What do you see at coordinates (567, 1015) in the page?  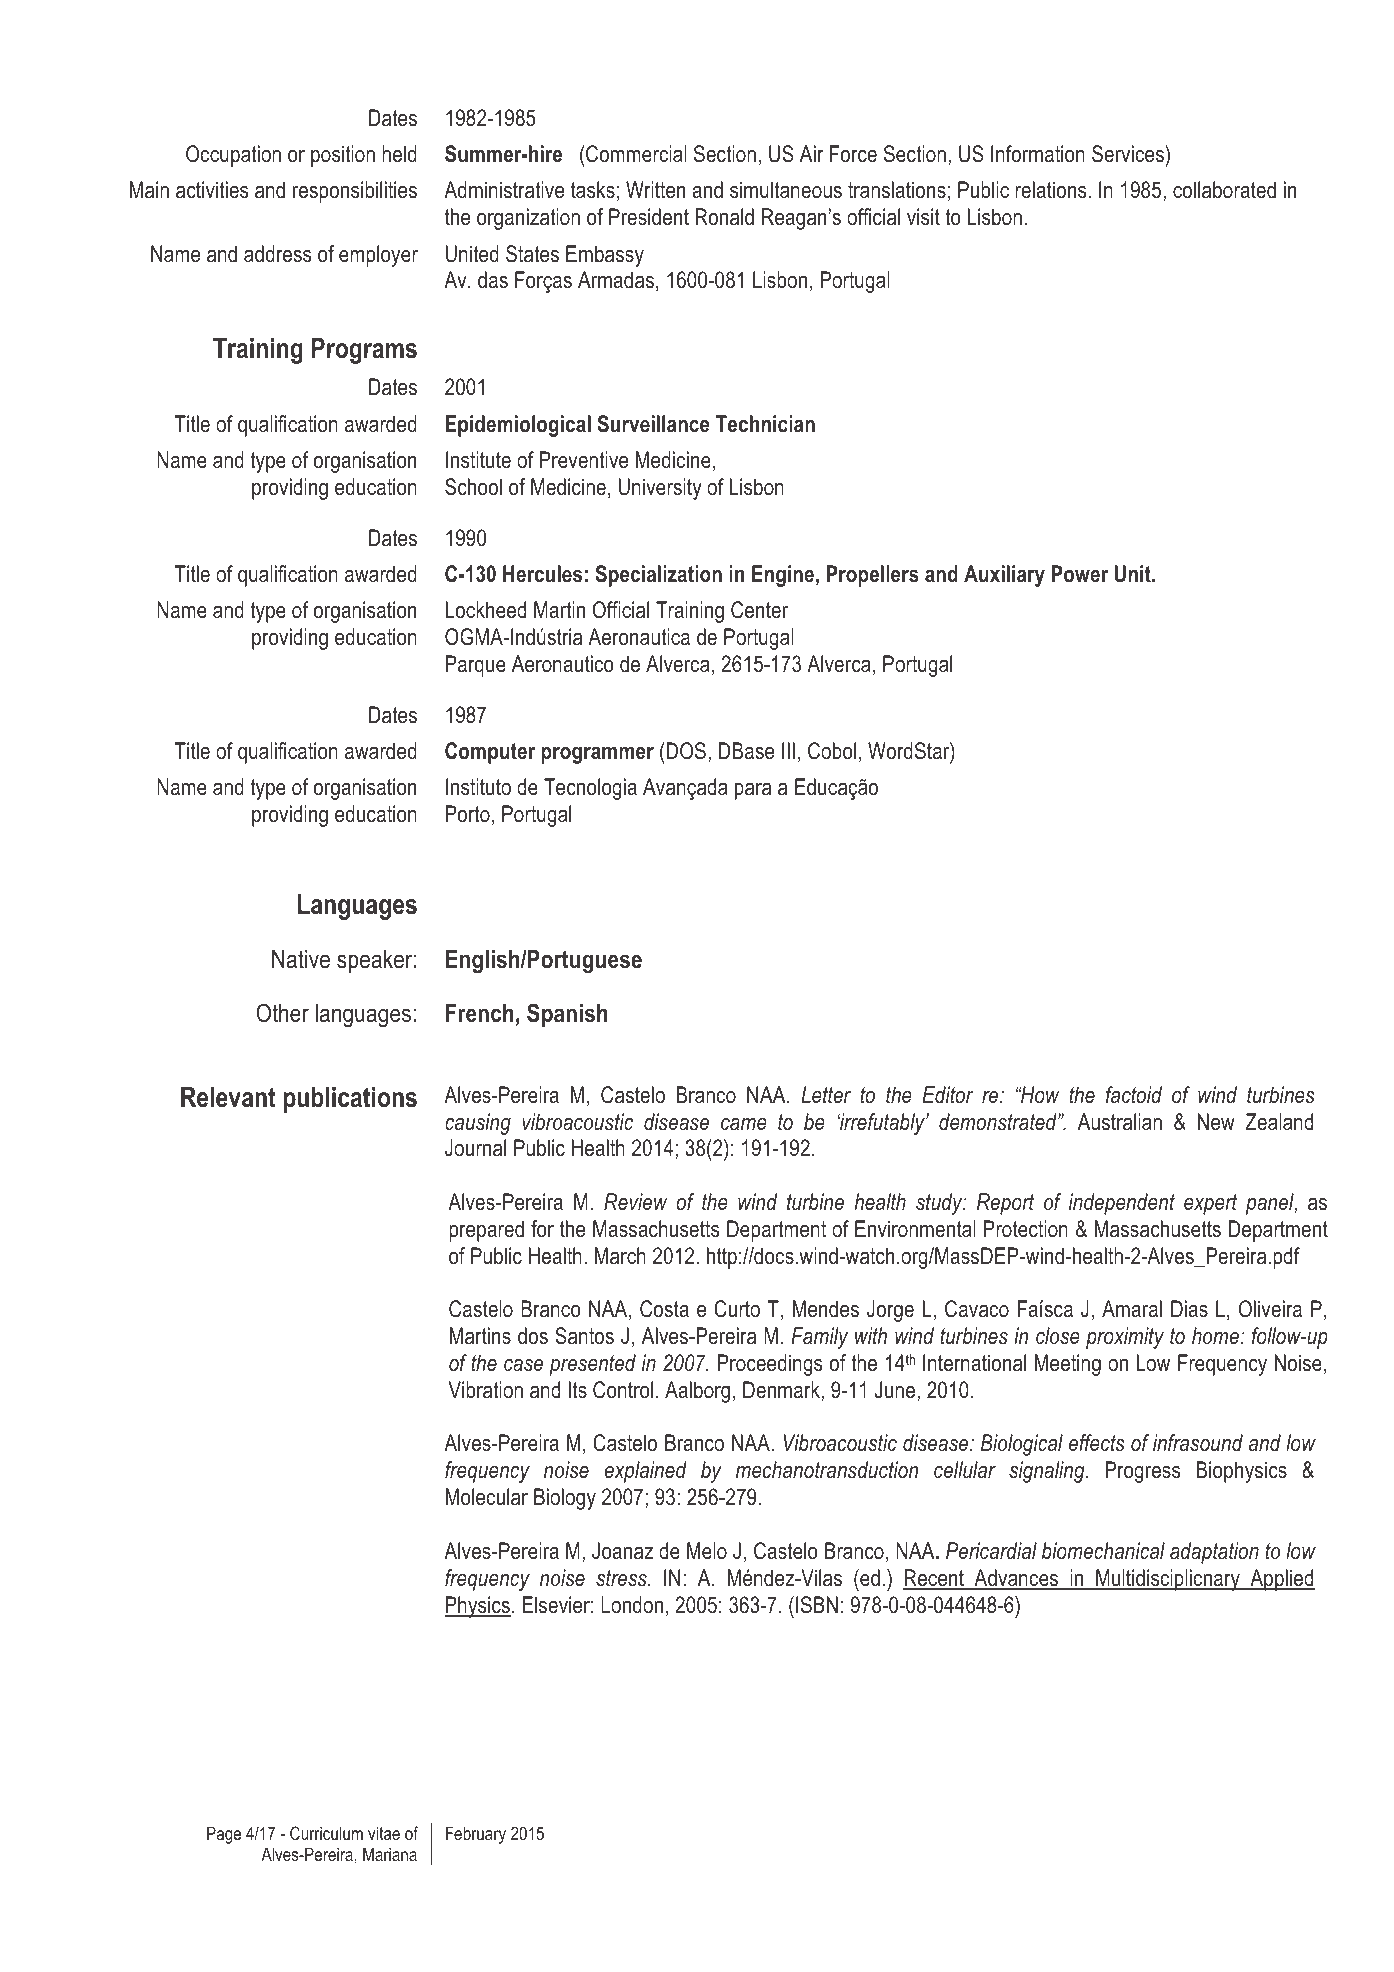 I see `Spanish` at bounding box center [567, 1015].
